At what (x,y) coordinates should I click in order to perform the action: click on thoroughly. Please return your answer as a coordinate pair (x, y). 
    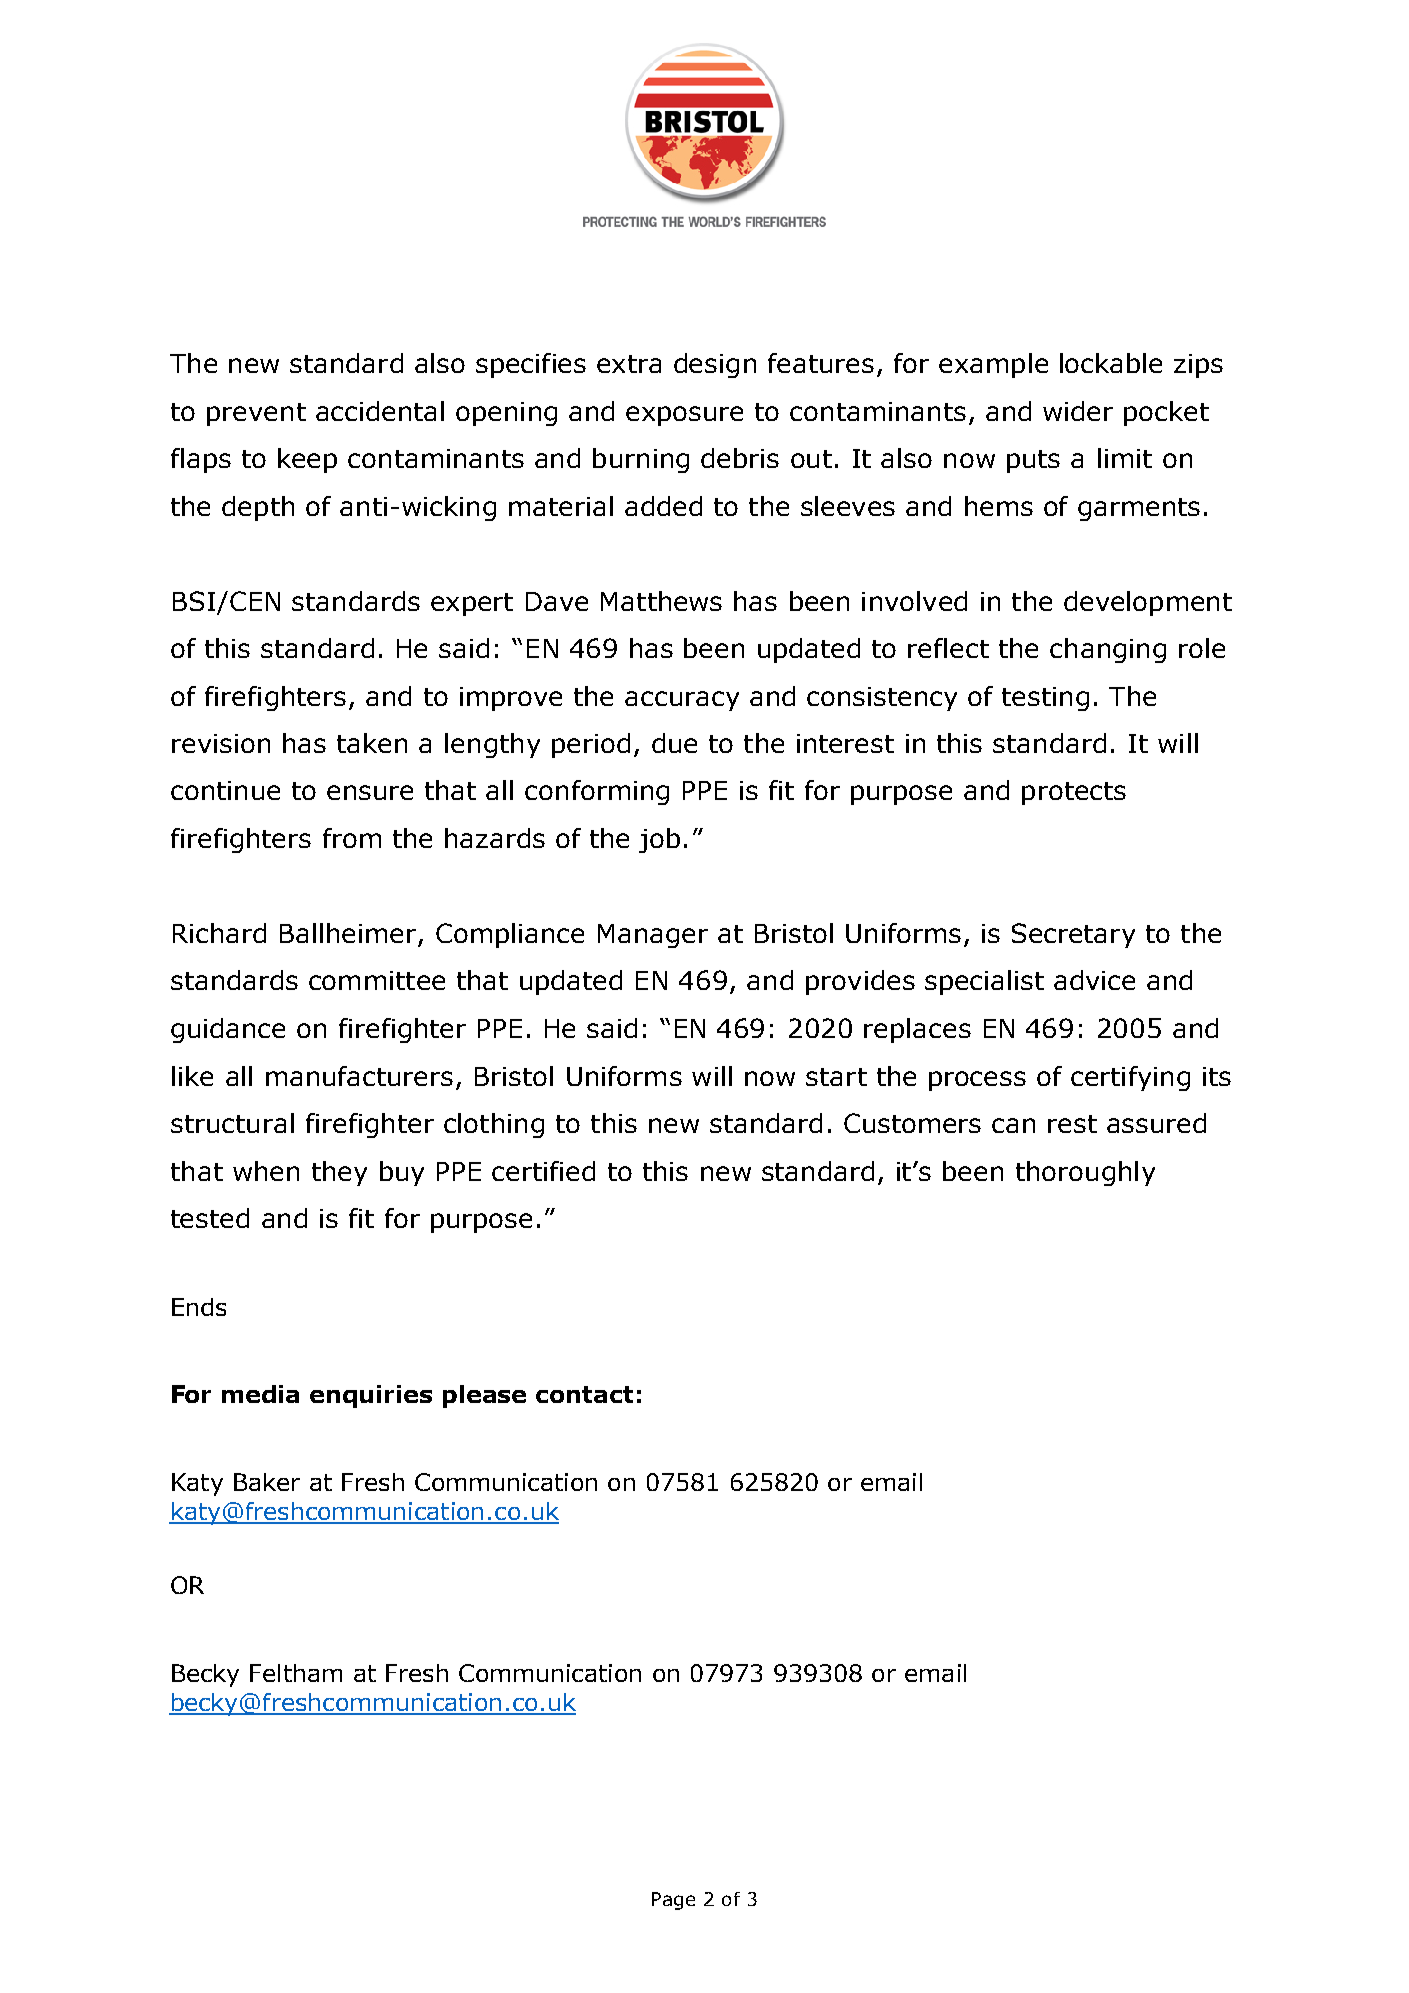
    Looking at the image, I should click on (1085, 1173).
